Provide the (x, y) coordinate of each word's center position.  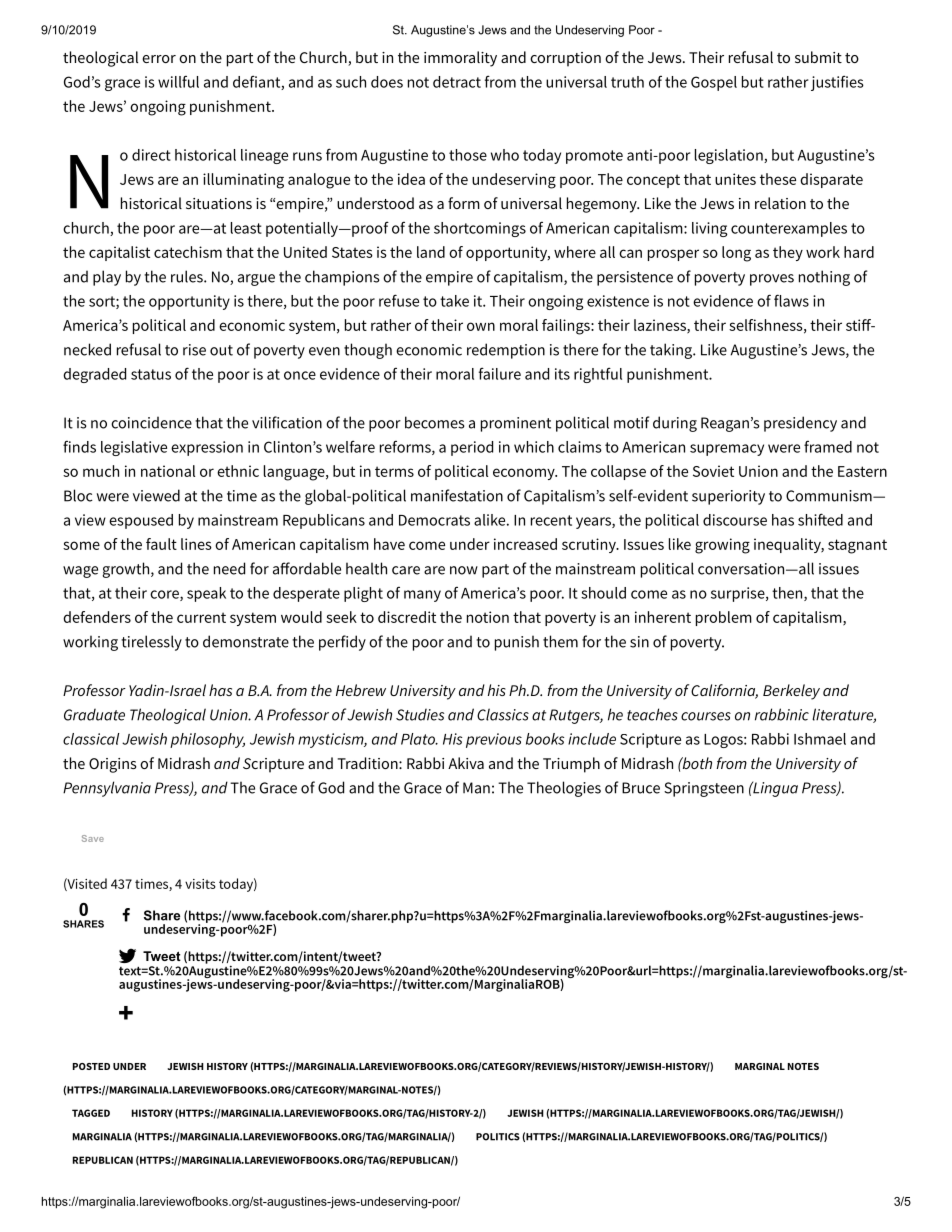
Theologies (564, 789)
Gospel (714, 83)
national (168, 471)
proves (772, 280)
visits (200, 884)
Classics (503, 714)
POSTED (91, 1066)
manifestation (457, 495)
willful (178, 82)
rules (188, 276)
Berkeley (791, 692)
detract (457, 82)
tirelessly (151, 643)
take (454, 301)
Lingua (774, 789)
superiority (728, 497)
